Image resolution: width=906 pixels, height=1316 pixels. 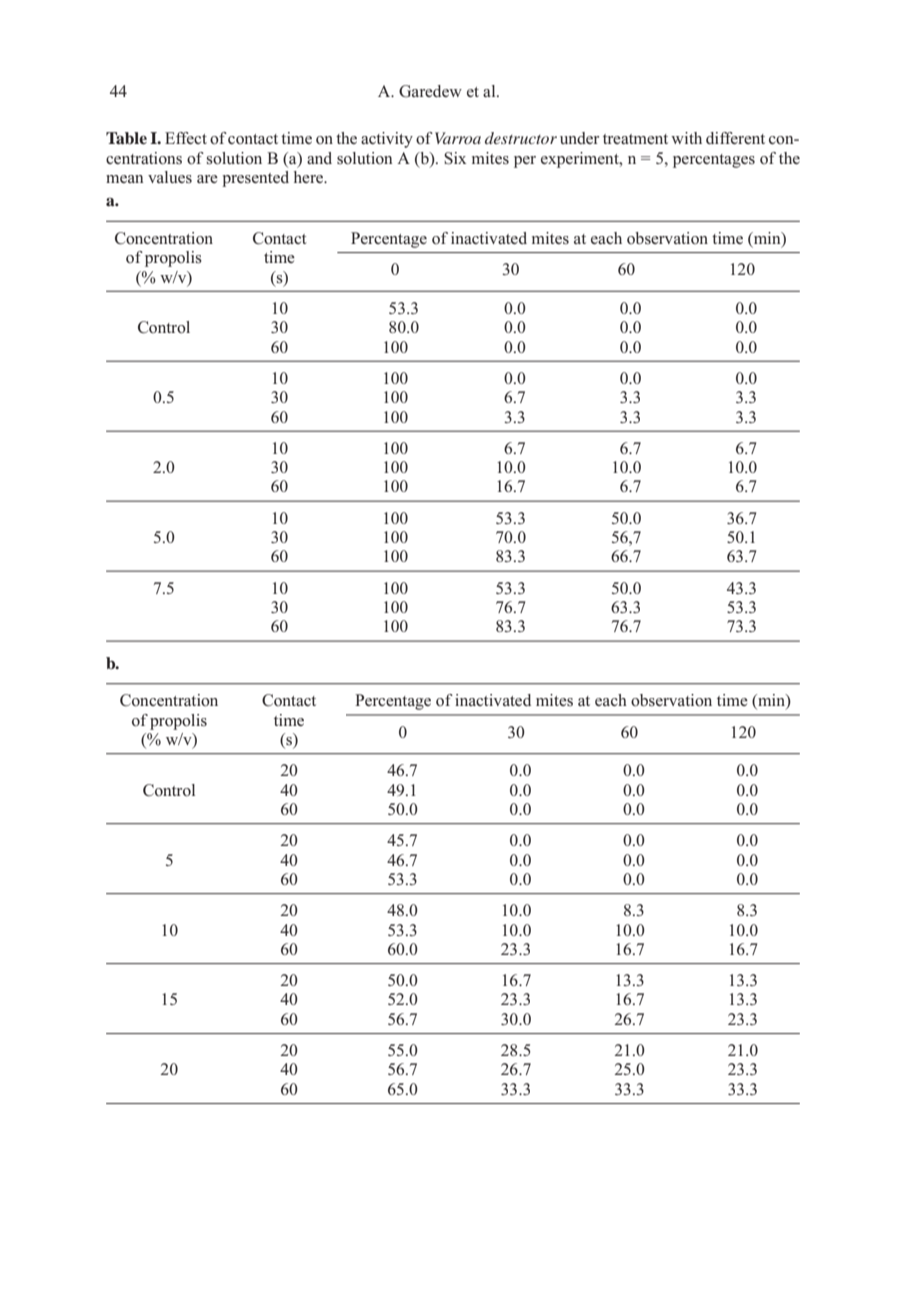 What do you see at coordinates (581, 160) in the page?
I see `experiment` at bounding box center [581, 160].
